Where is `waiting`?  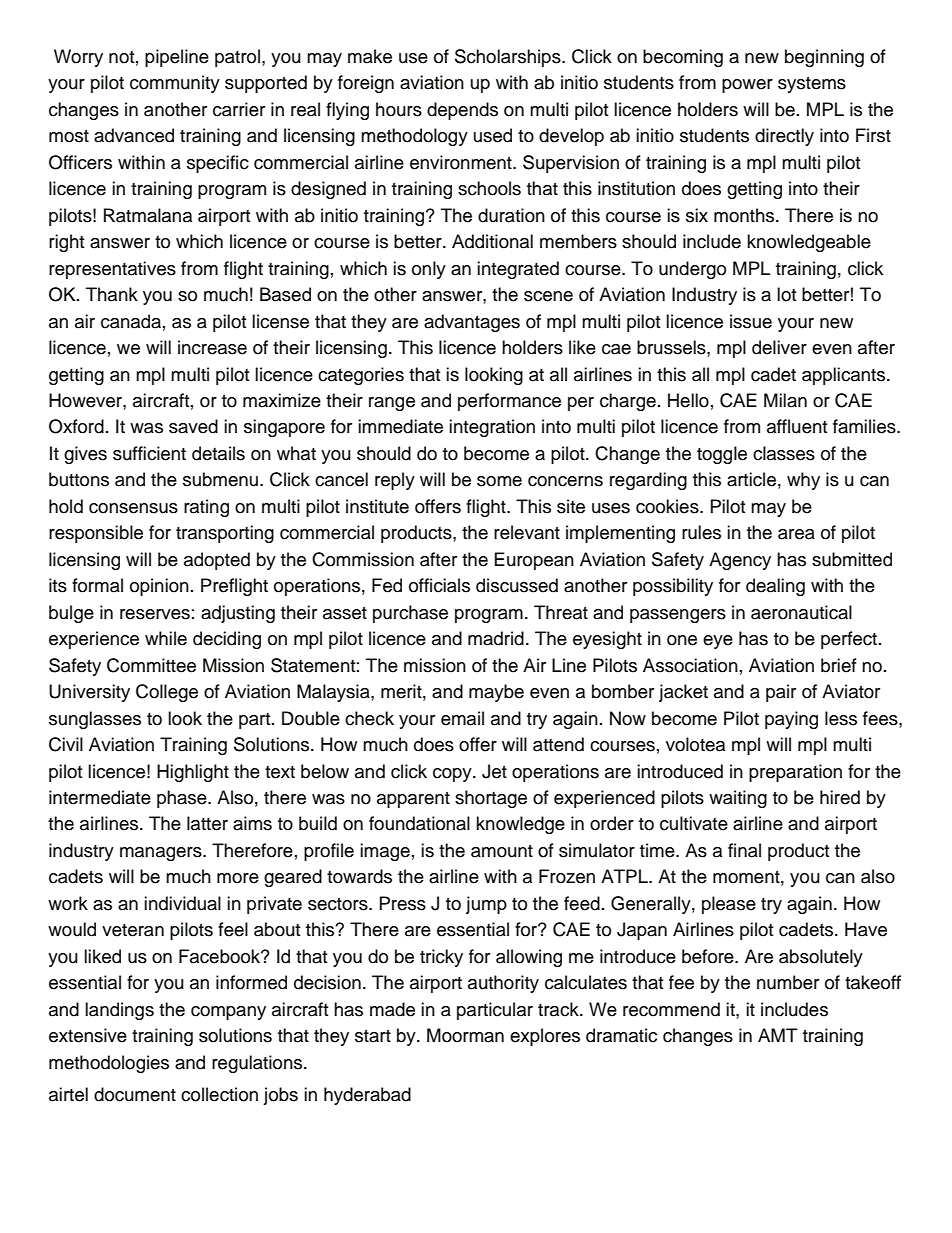 waiting is located at coordinates (738, 799).
